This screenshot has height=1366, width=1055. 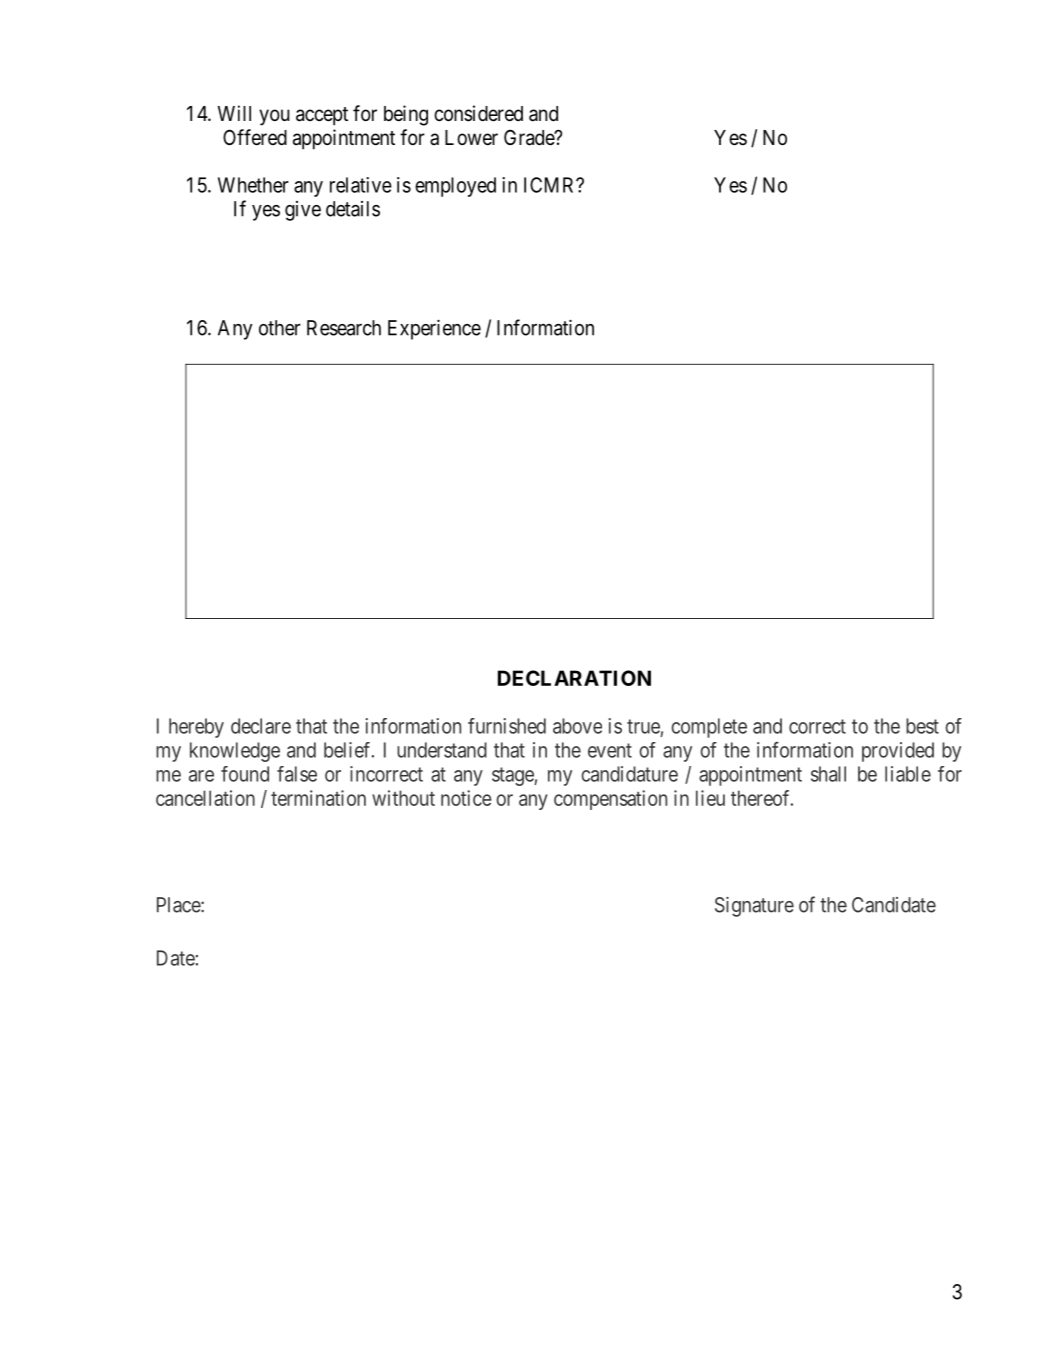 What do you see at coordinates (922, 726) in the screenshot?
I see `best` at bounding box center [922, 726].
